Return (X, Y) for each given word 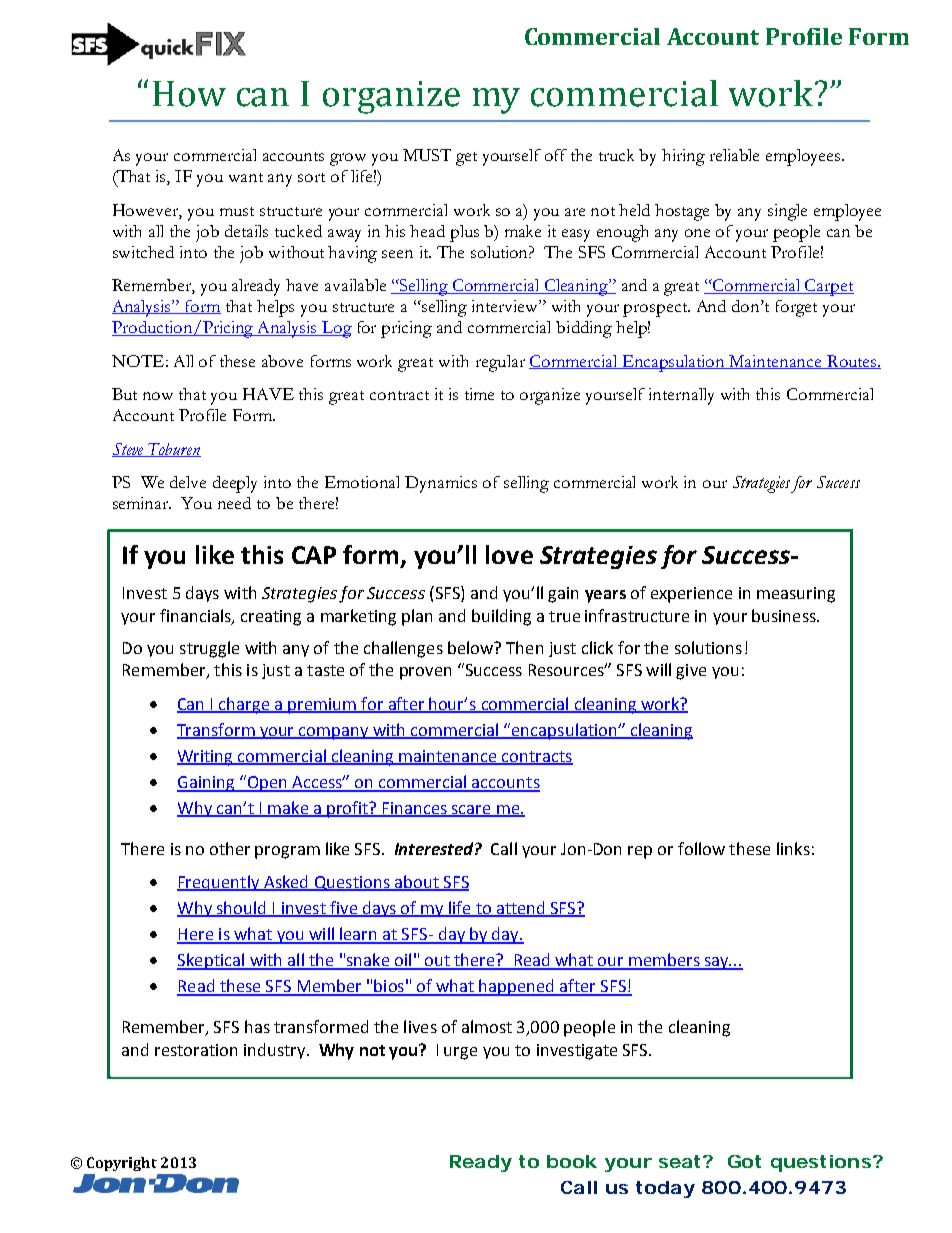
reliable (734, 155)
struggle (209, 649)
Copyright (122, 1164)
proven (425, 673)
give (691, 672)
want (246, 177)
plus (464, 233)
